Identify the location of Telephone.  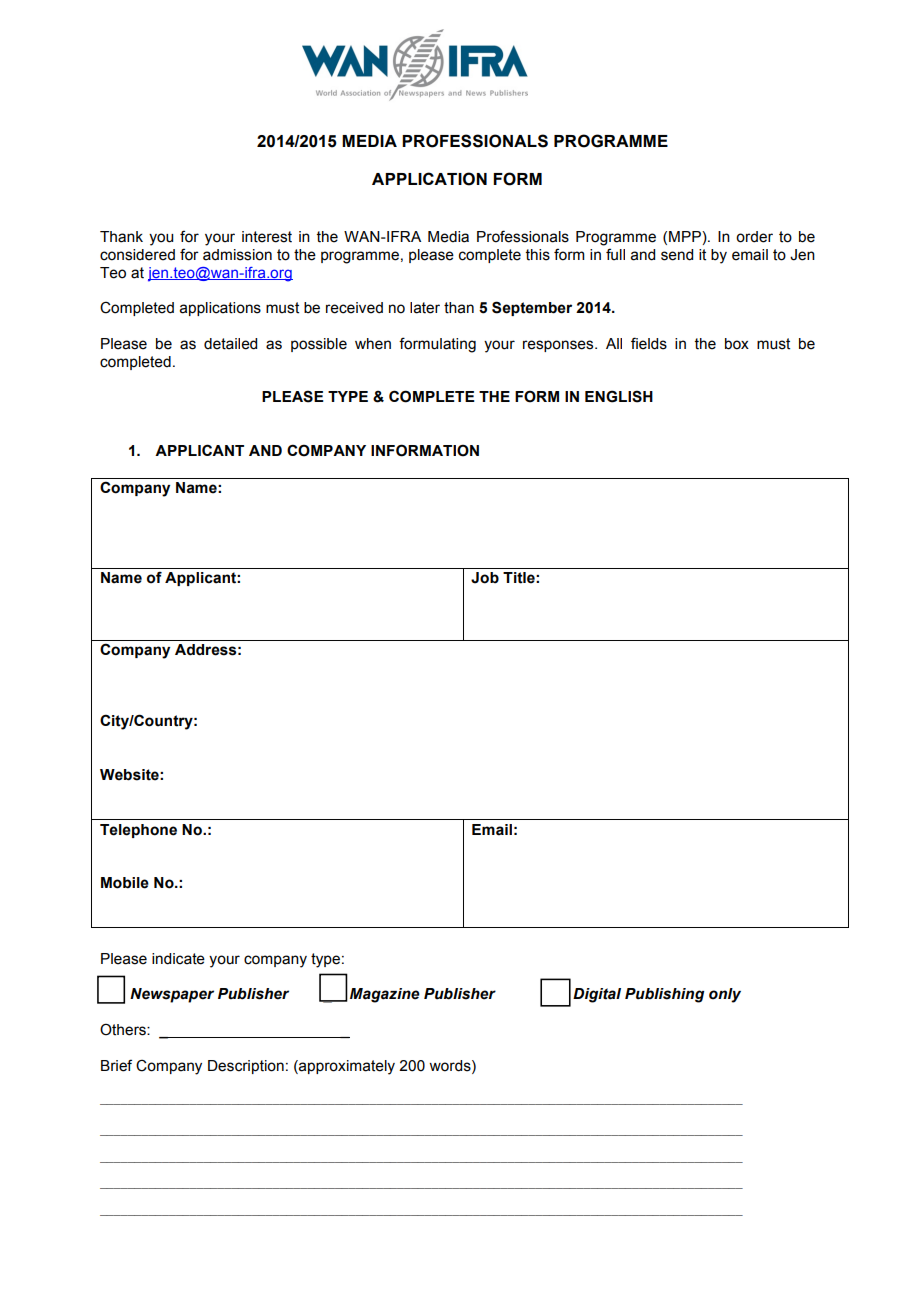
(138, 831).
